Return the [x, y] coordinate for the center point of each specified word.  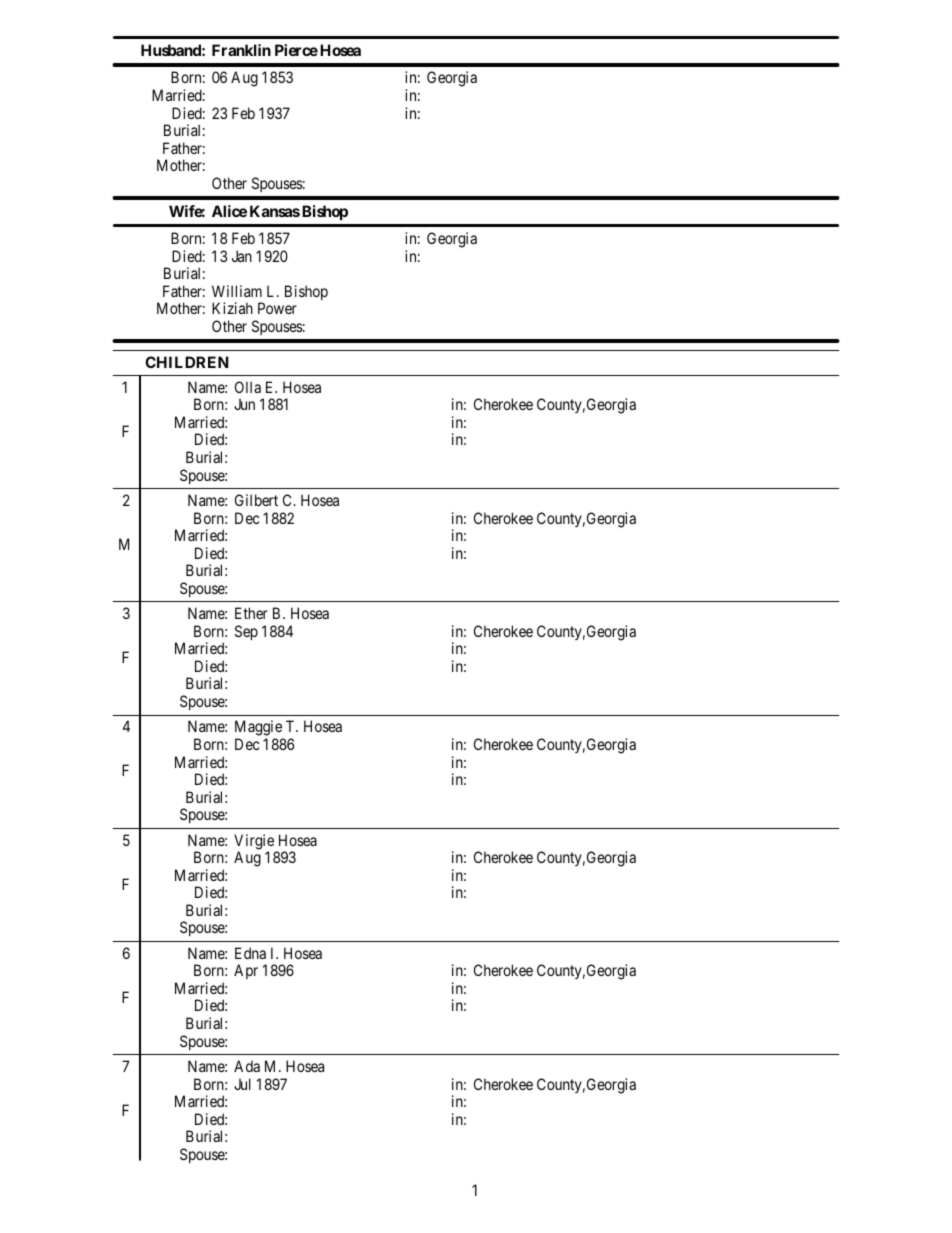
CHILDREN [187, 362]
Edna [250, 953]
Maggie [259, 729]
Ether [251, 613]
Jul [242, 1084]
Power [277, 308]
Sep [246, 632]
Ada [247, 1066]
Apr [246, 971]
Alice [229, 211]
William [237, 291]
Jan [242, 256]
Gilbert [256, 500]
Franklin [241, 50]
